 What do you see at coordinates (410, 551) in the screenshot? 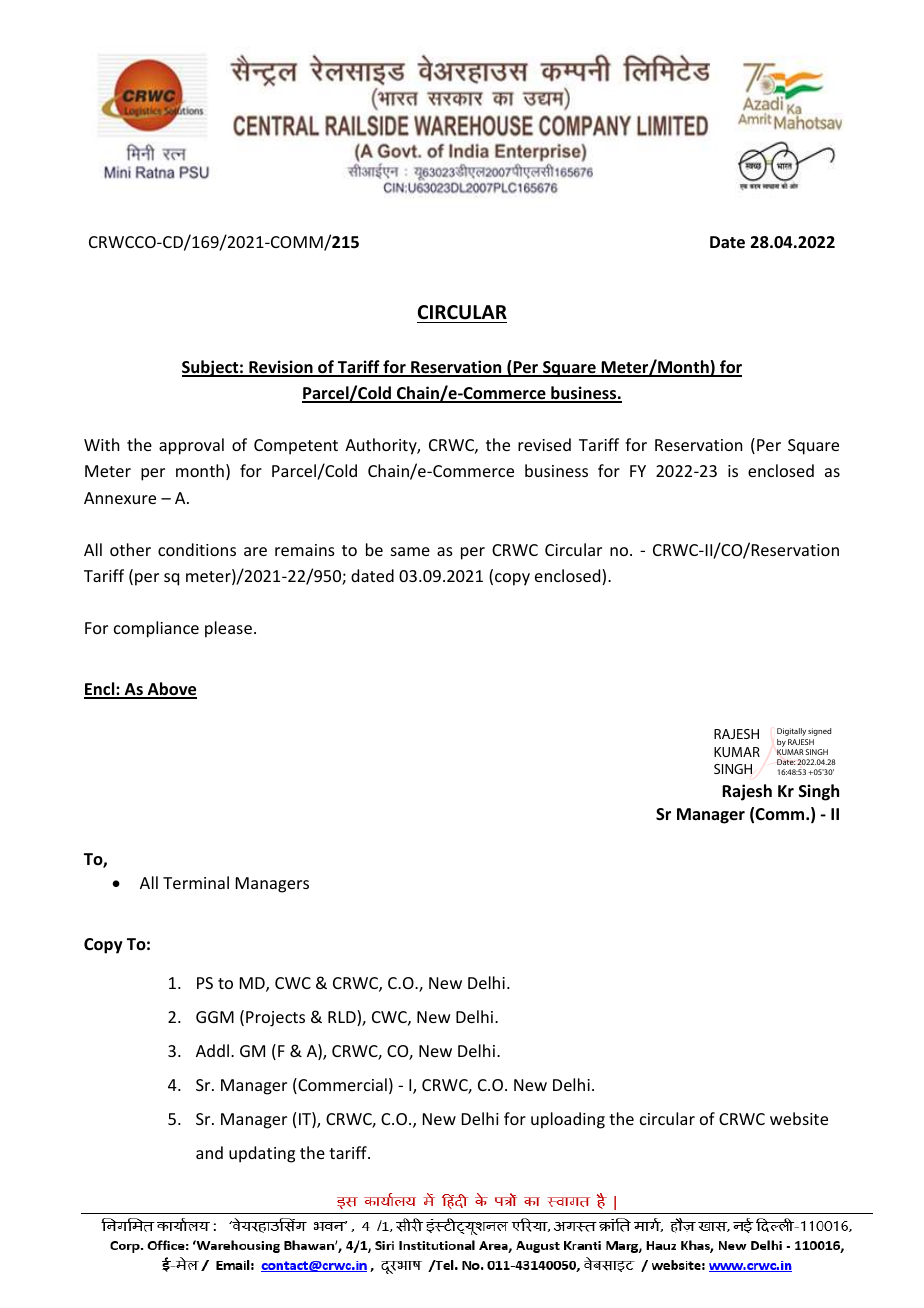
I see `same` at bounding box center [410, 551].
